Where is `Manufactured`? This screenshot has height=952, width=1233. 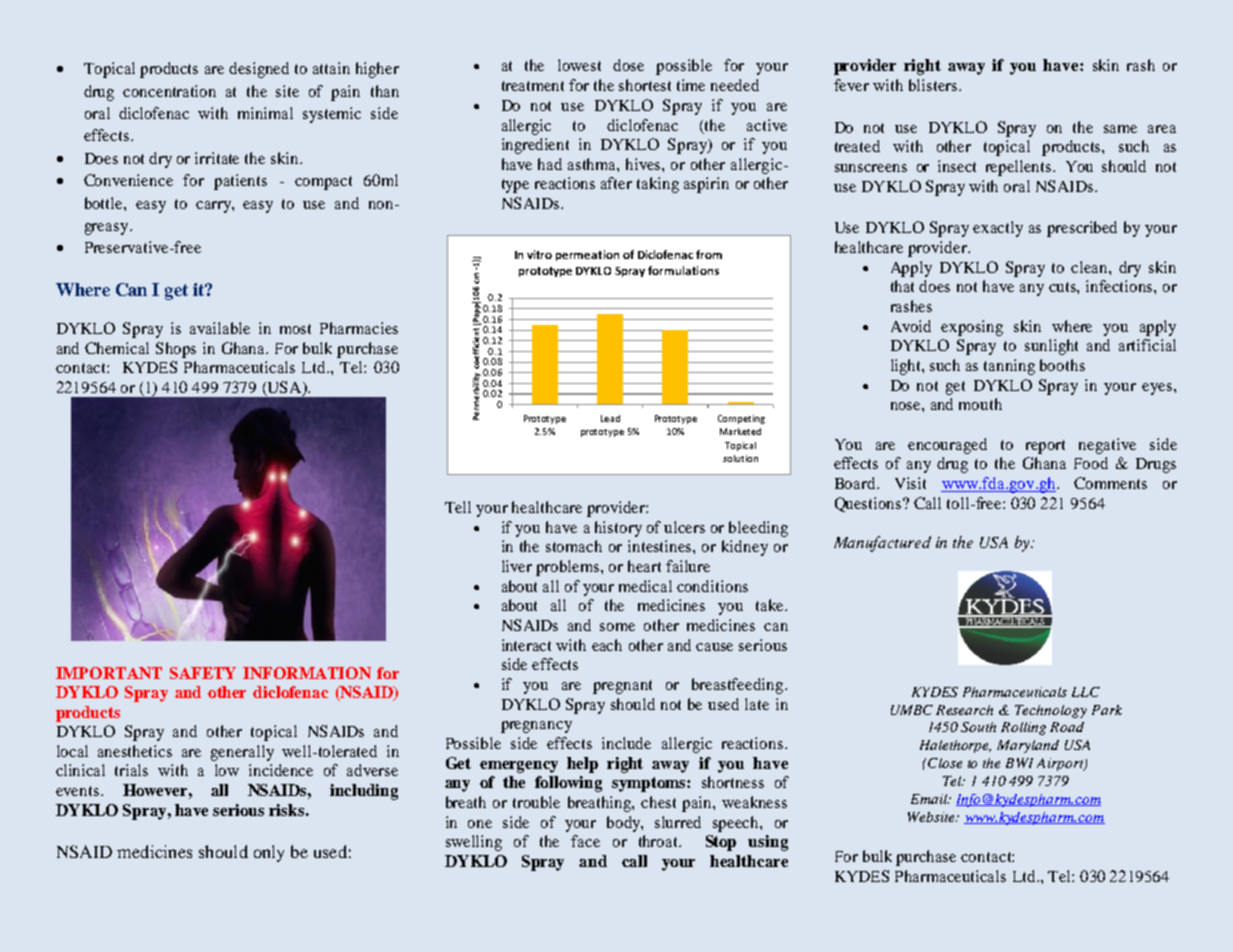 Manufactured is located at coordinates (882, 544).
